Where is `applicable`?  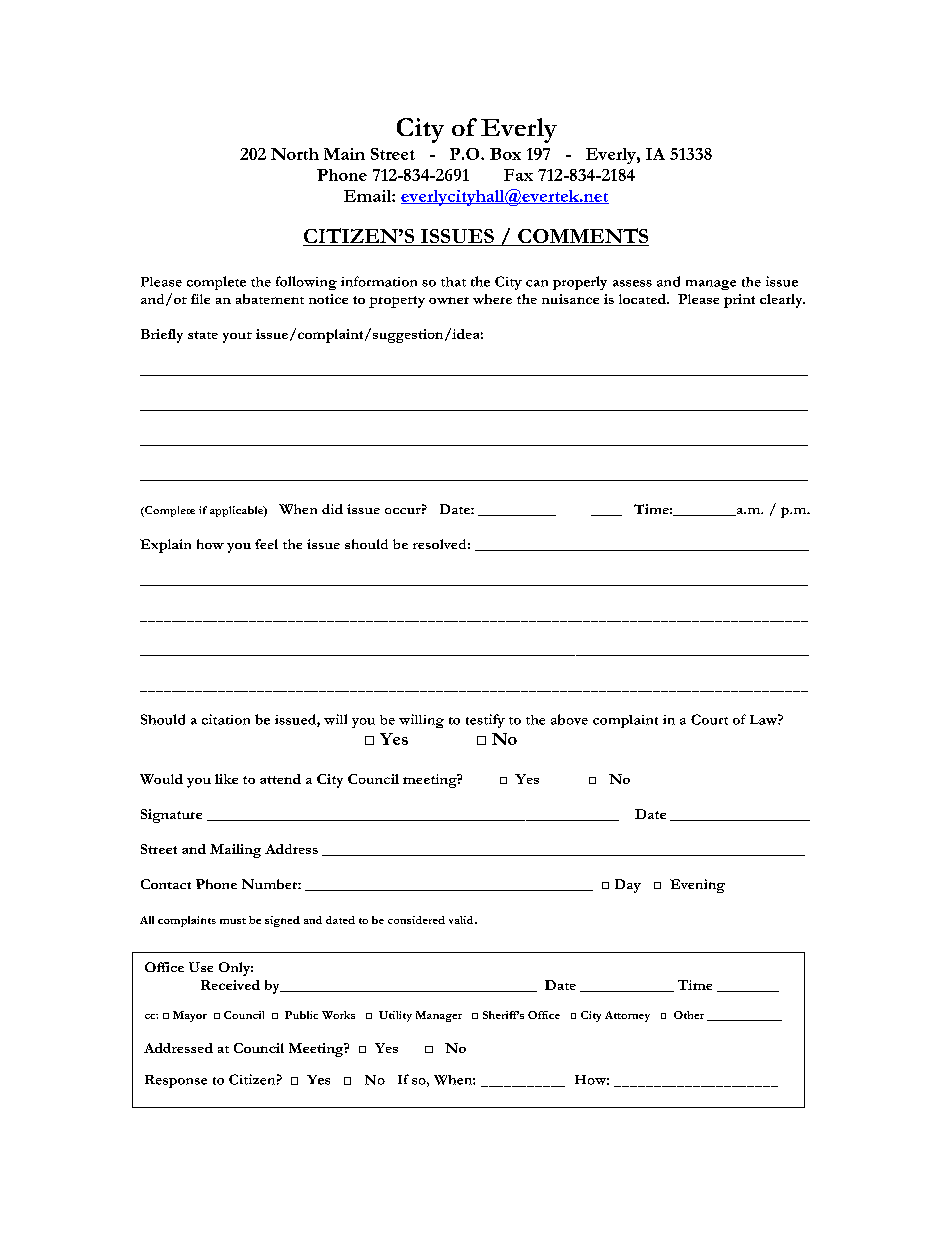
applicable is located at coordinates (237, 511).
